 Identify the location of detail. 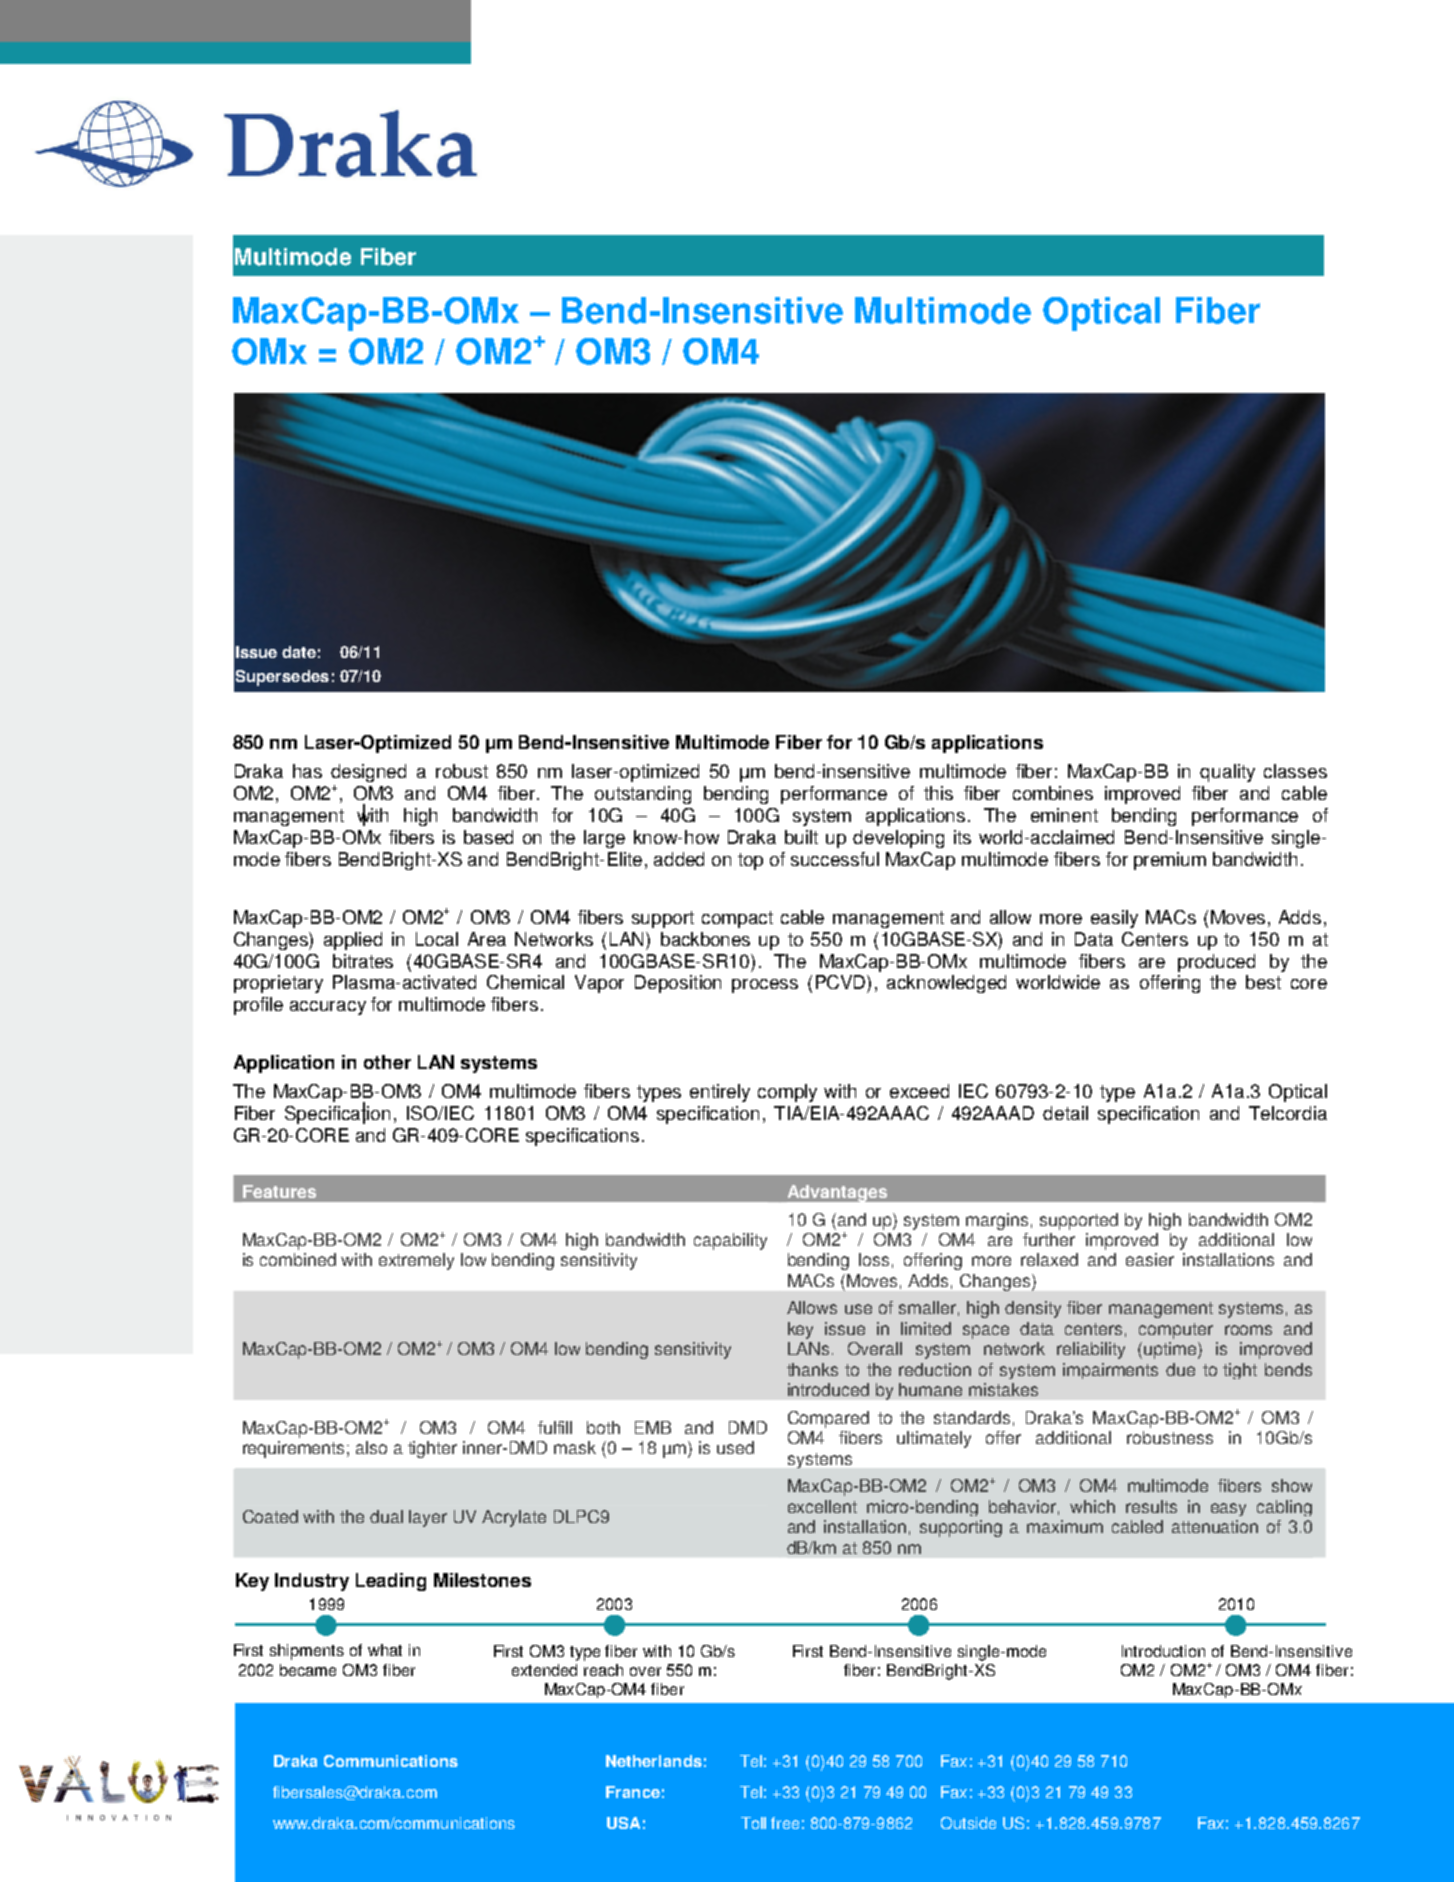
(1065, 1113).
